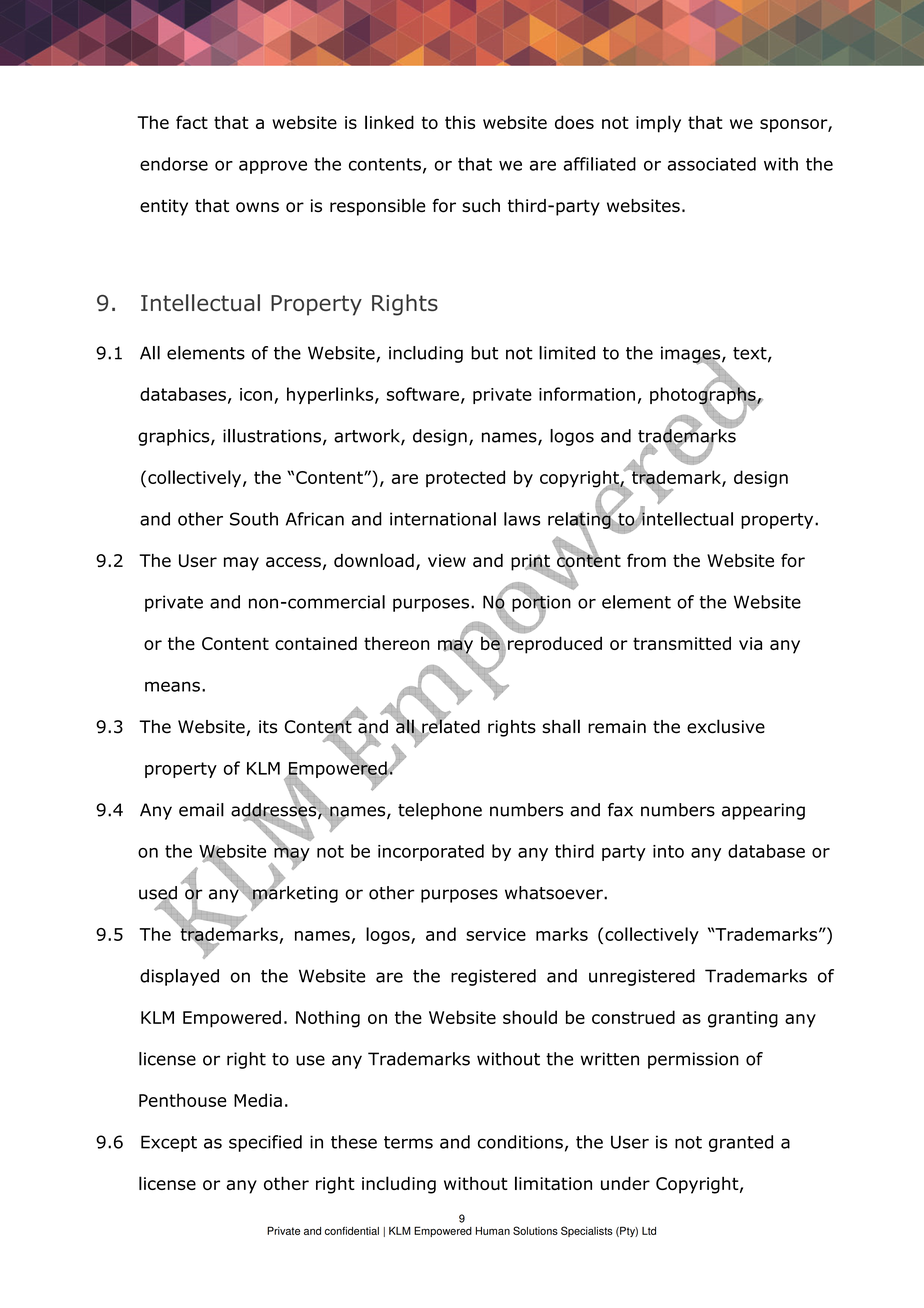 This screenshot has width=924, height=1308. Describe the element at coordinates (484, 353) in the screenshot. I see `but` at that location.
